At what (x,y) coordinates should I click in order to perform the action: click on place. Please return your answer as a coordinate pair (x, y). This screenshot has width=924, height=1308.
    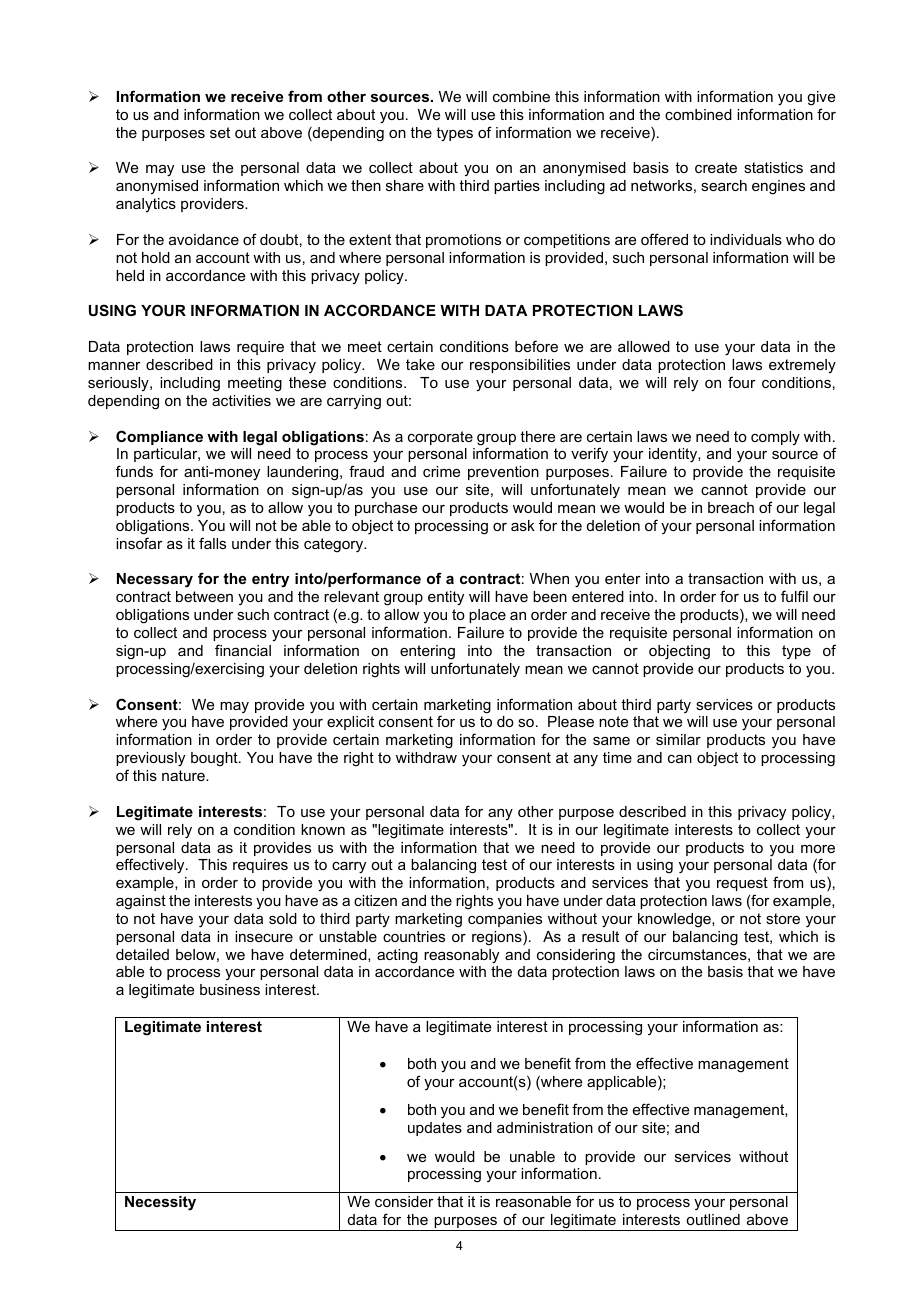
    Looking at the image, I should click on (487, 616).
